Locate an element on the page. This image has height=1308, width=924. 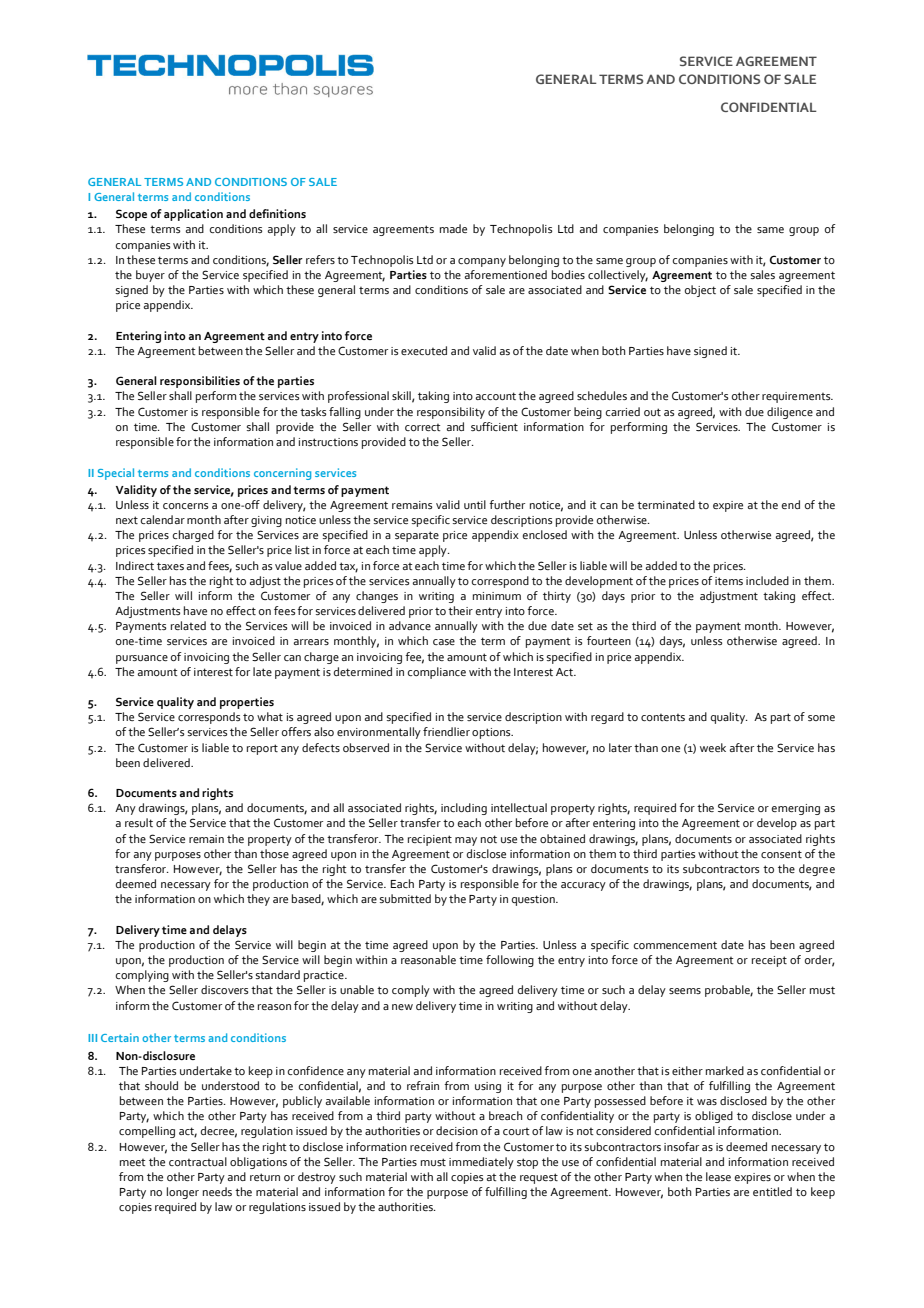
receipt is located at coordinates (769, 961).
